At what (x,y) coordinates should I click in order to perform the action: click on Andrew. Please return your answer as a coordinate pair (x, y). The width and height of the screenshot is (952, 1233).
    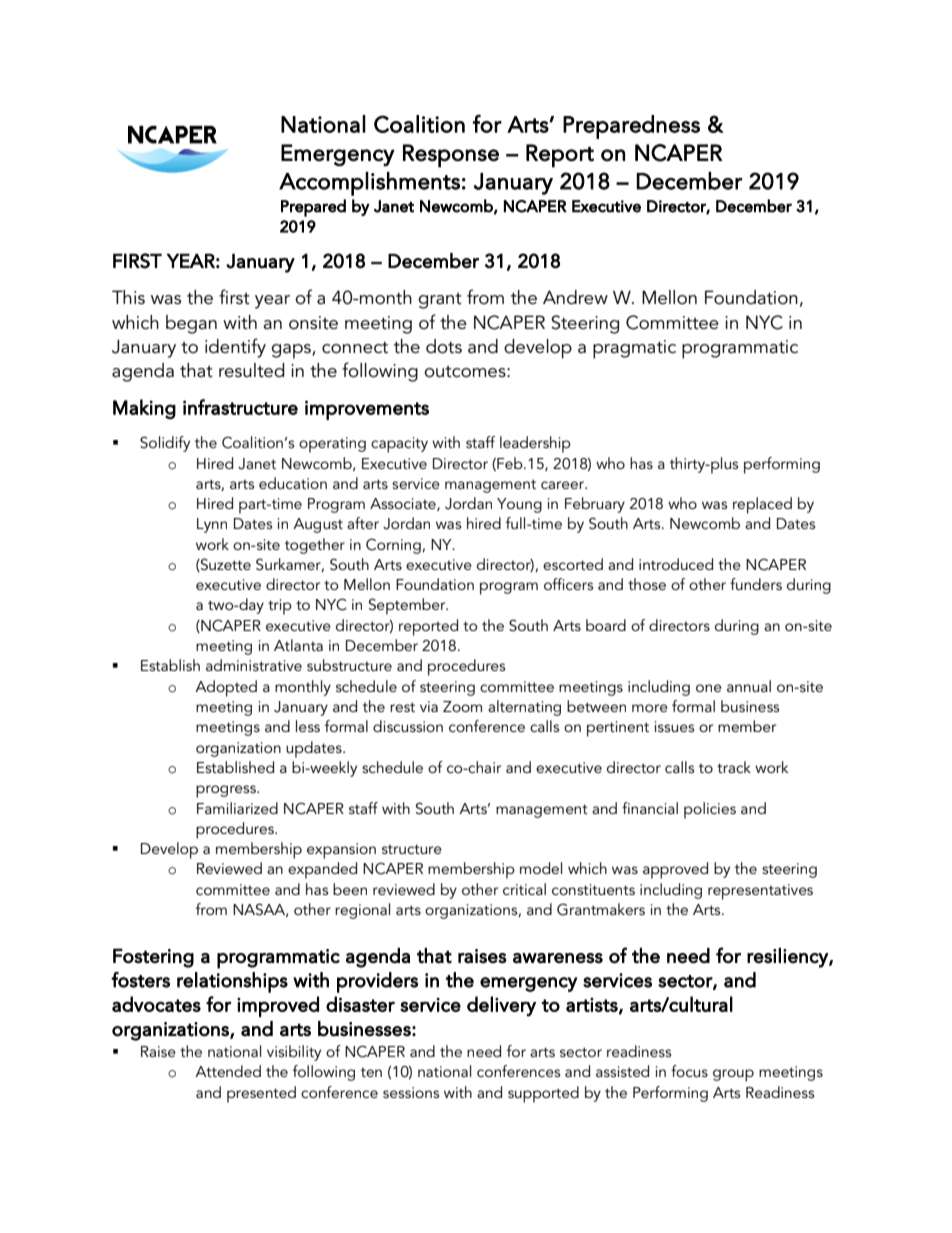
    Looking at the image, I should click on (575, 297).
